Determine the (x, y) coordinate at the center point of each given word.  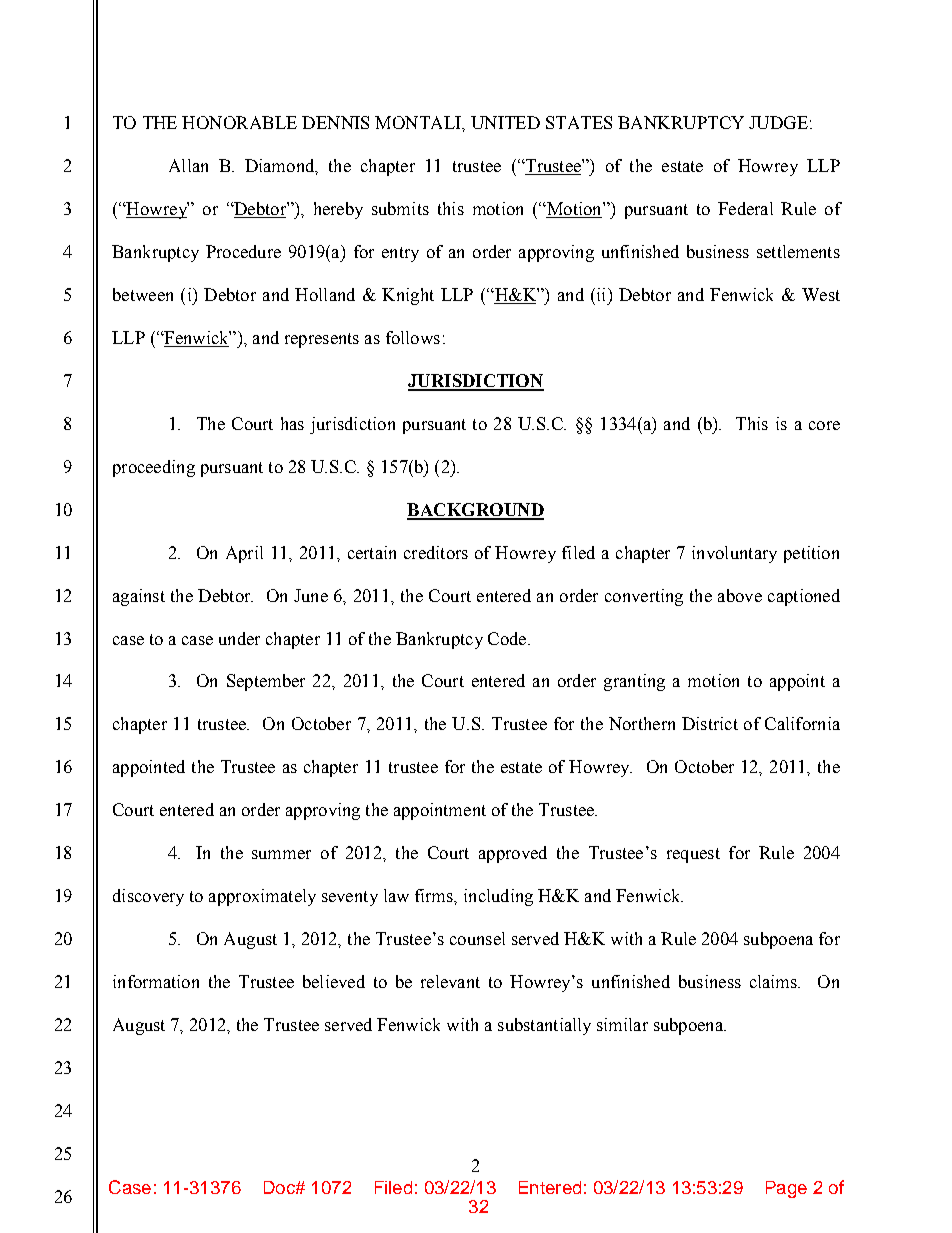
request (693, 855)
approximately (262, 897)
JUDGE (778, 122)
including (498, 897)
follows (413, 337)
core (824, 425)
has (292, 423)
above (740, 595)
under (239, 638)
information (156, 981)
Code (508, 638)
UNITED (505, 122)
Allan (188, 165)
